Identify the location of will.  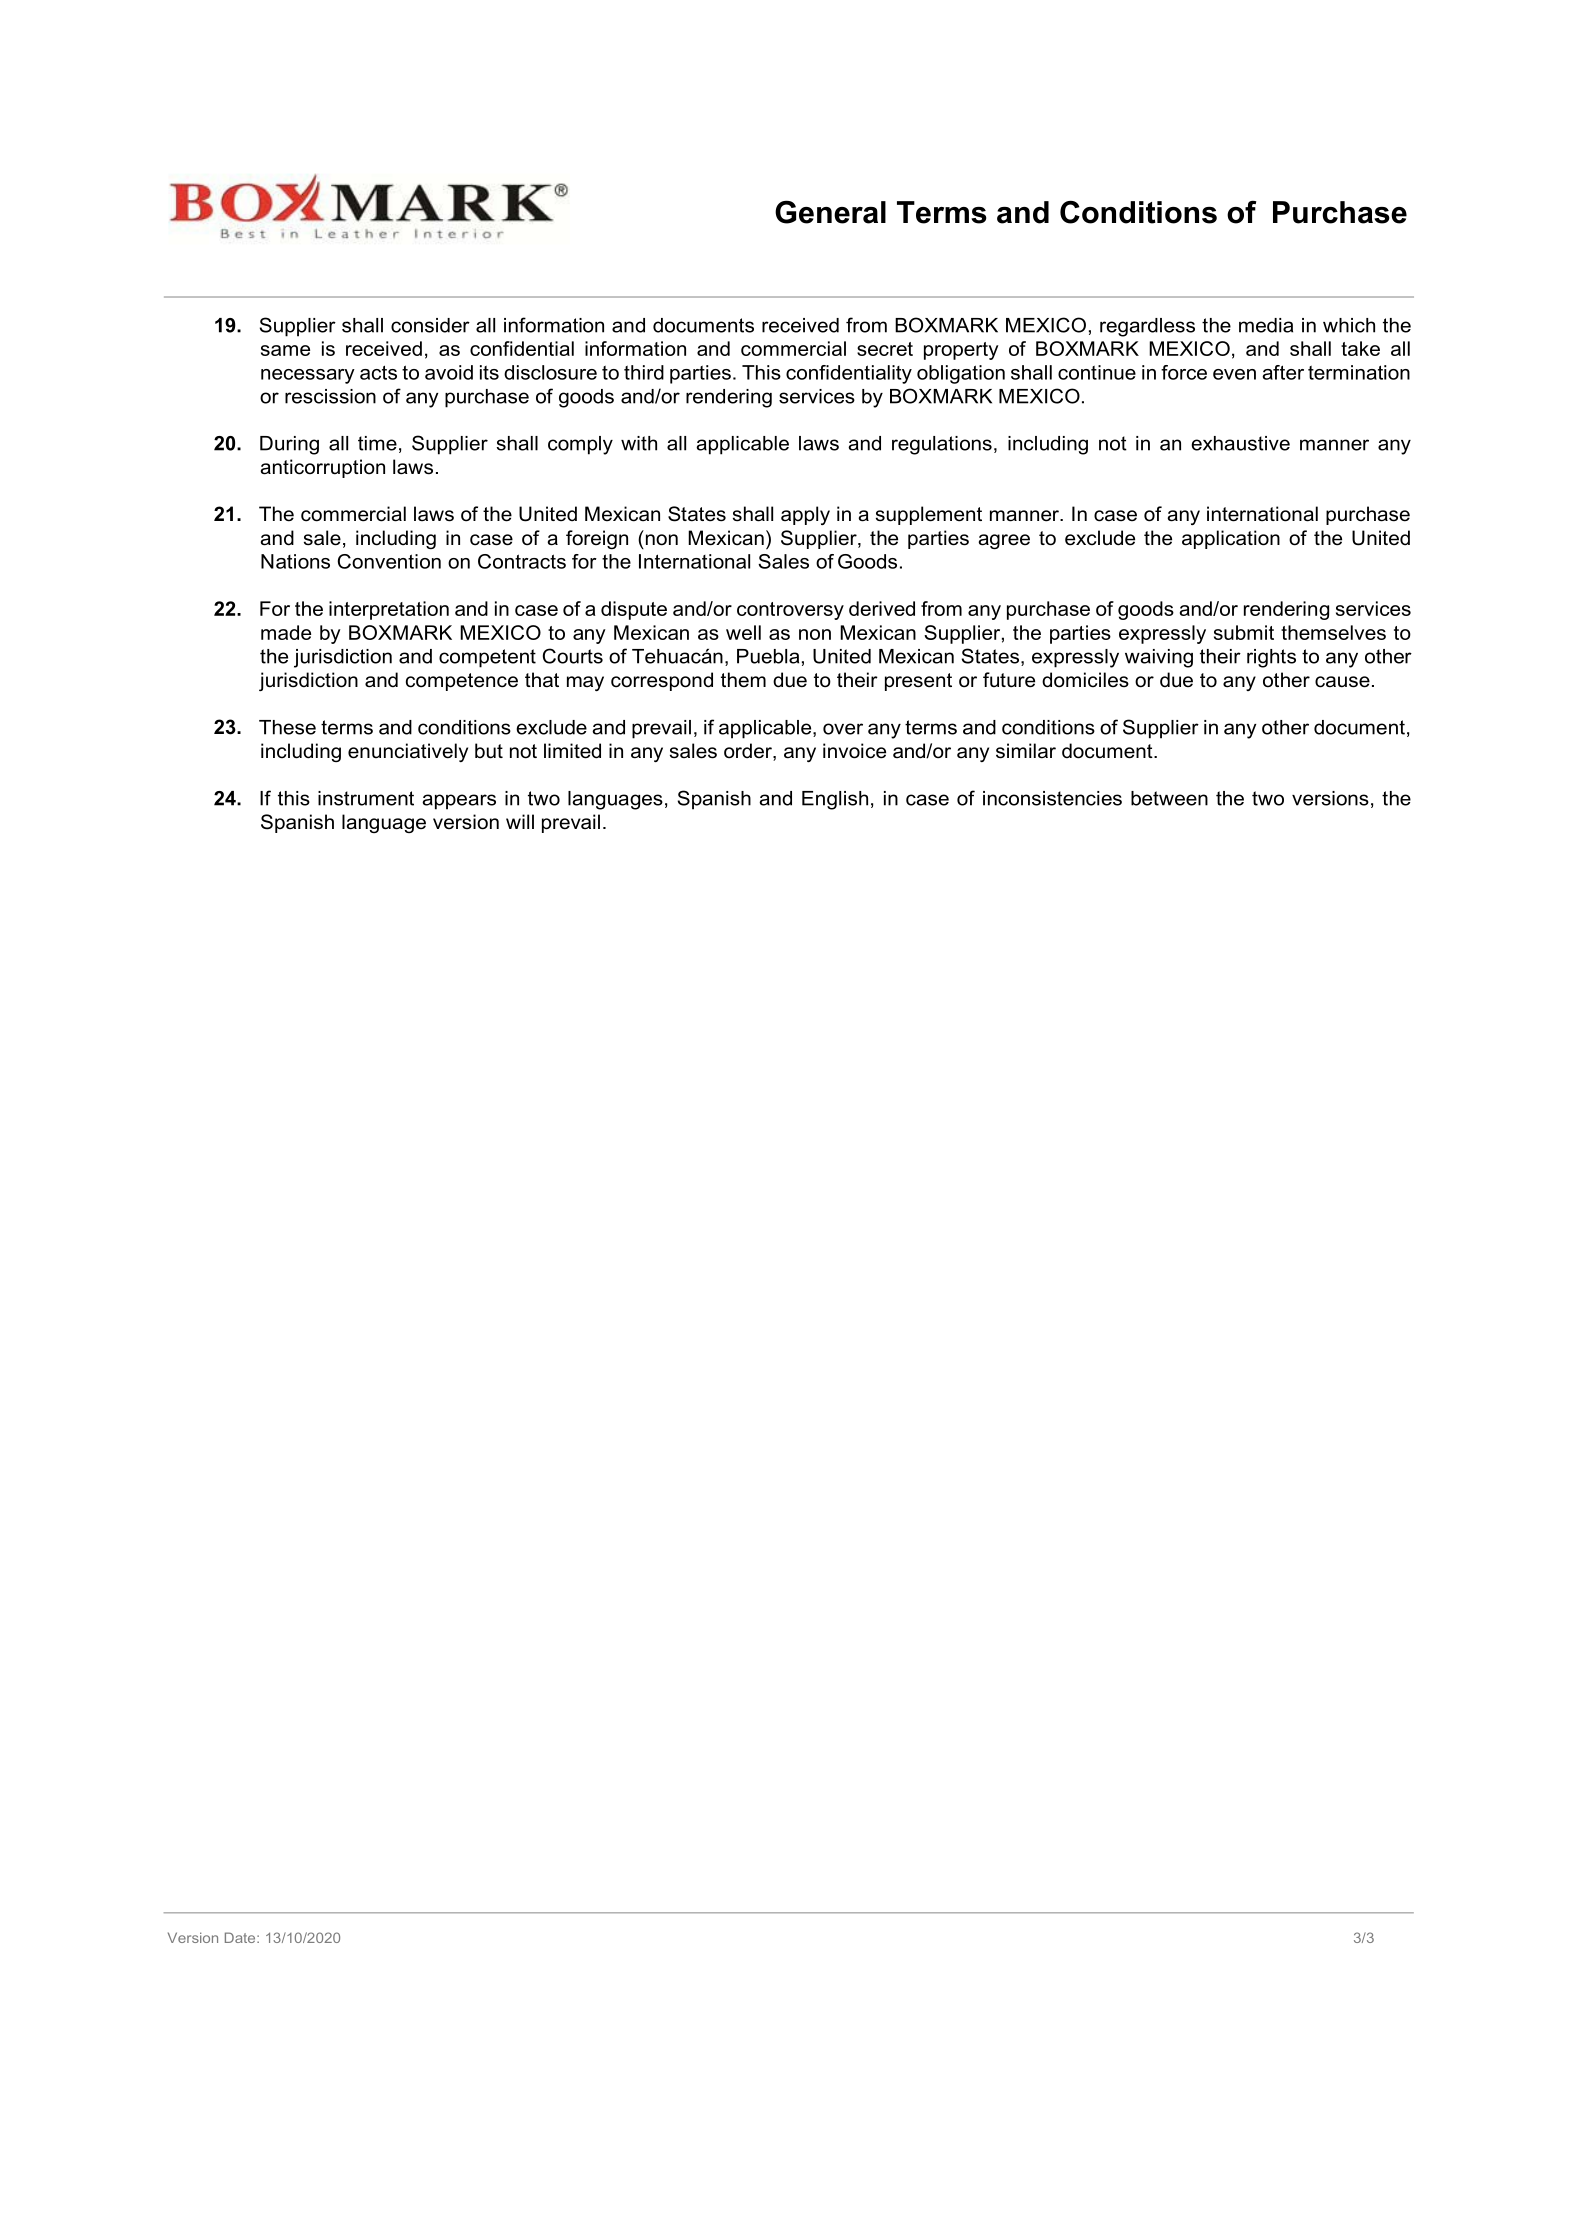
(520, 821).
